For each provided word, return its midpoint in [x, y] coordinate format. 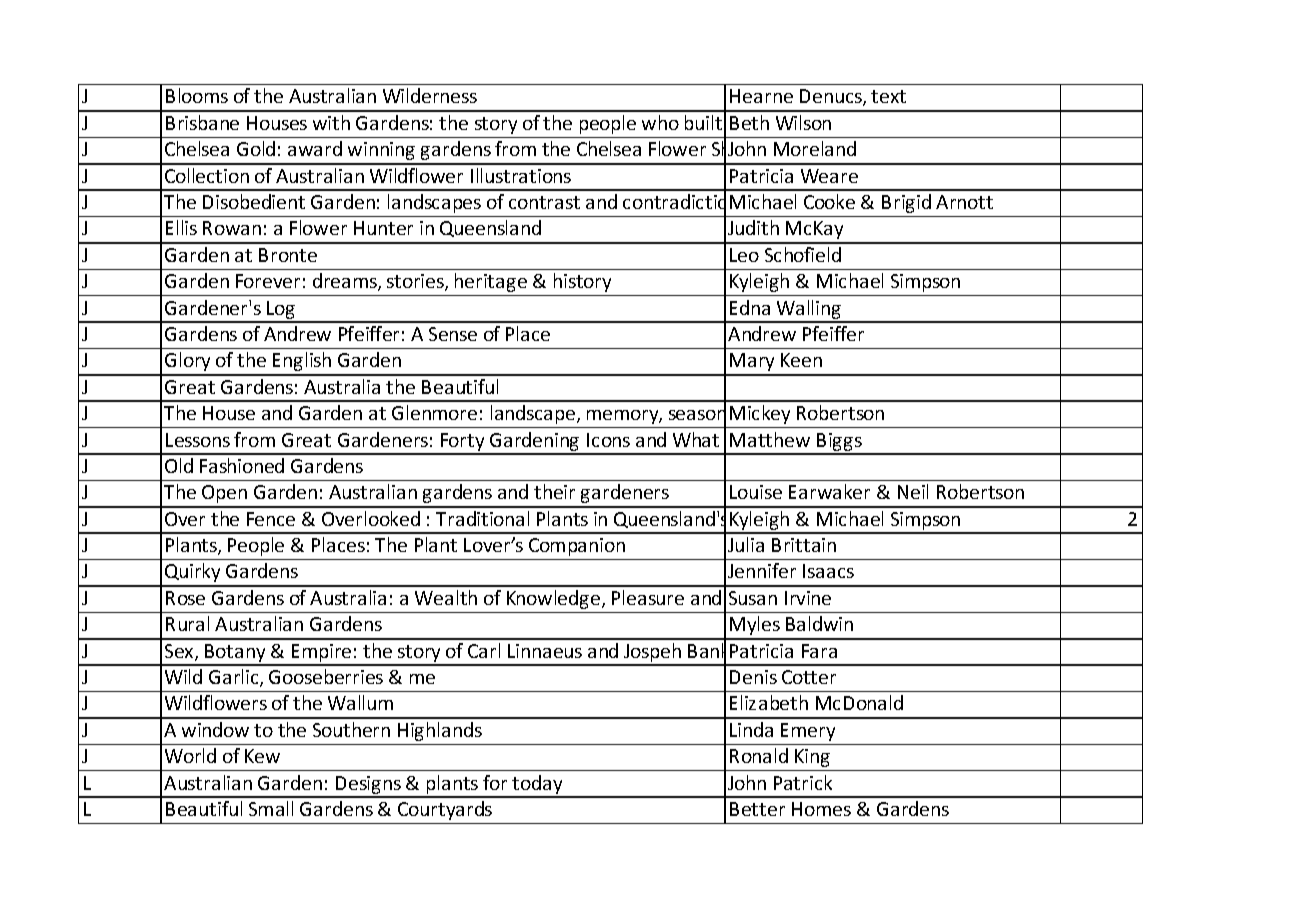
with [331, 122]
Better [757, 809]
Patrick [803, 782]
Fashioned [242, 465]
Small [271, 808]
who [660, 122]
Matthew [770, 439]
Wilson [803, 122]
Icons [608, 440]
